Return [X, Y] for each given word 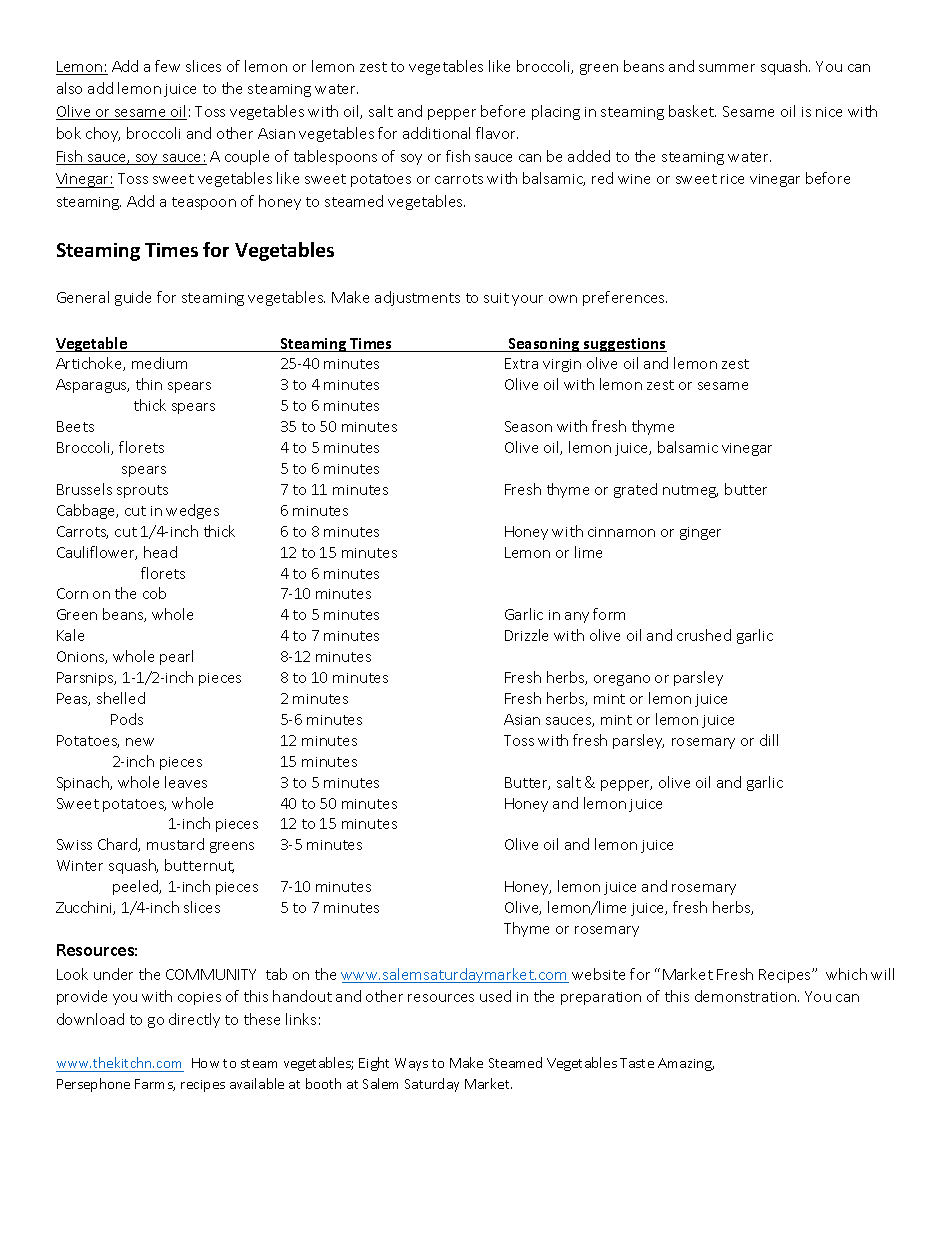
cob [154, 593]
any [577, 617]
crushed [704, 635]
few [167, 66]
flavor [497, 133]
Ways [411, 1064]
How [205, 1063]
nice [829, 112]
